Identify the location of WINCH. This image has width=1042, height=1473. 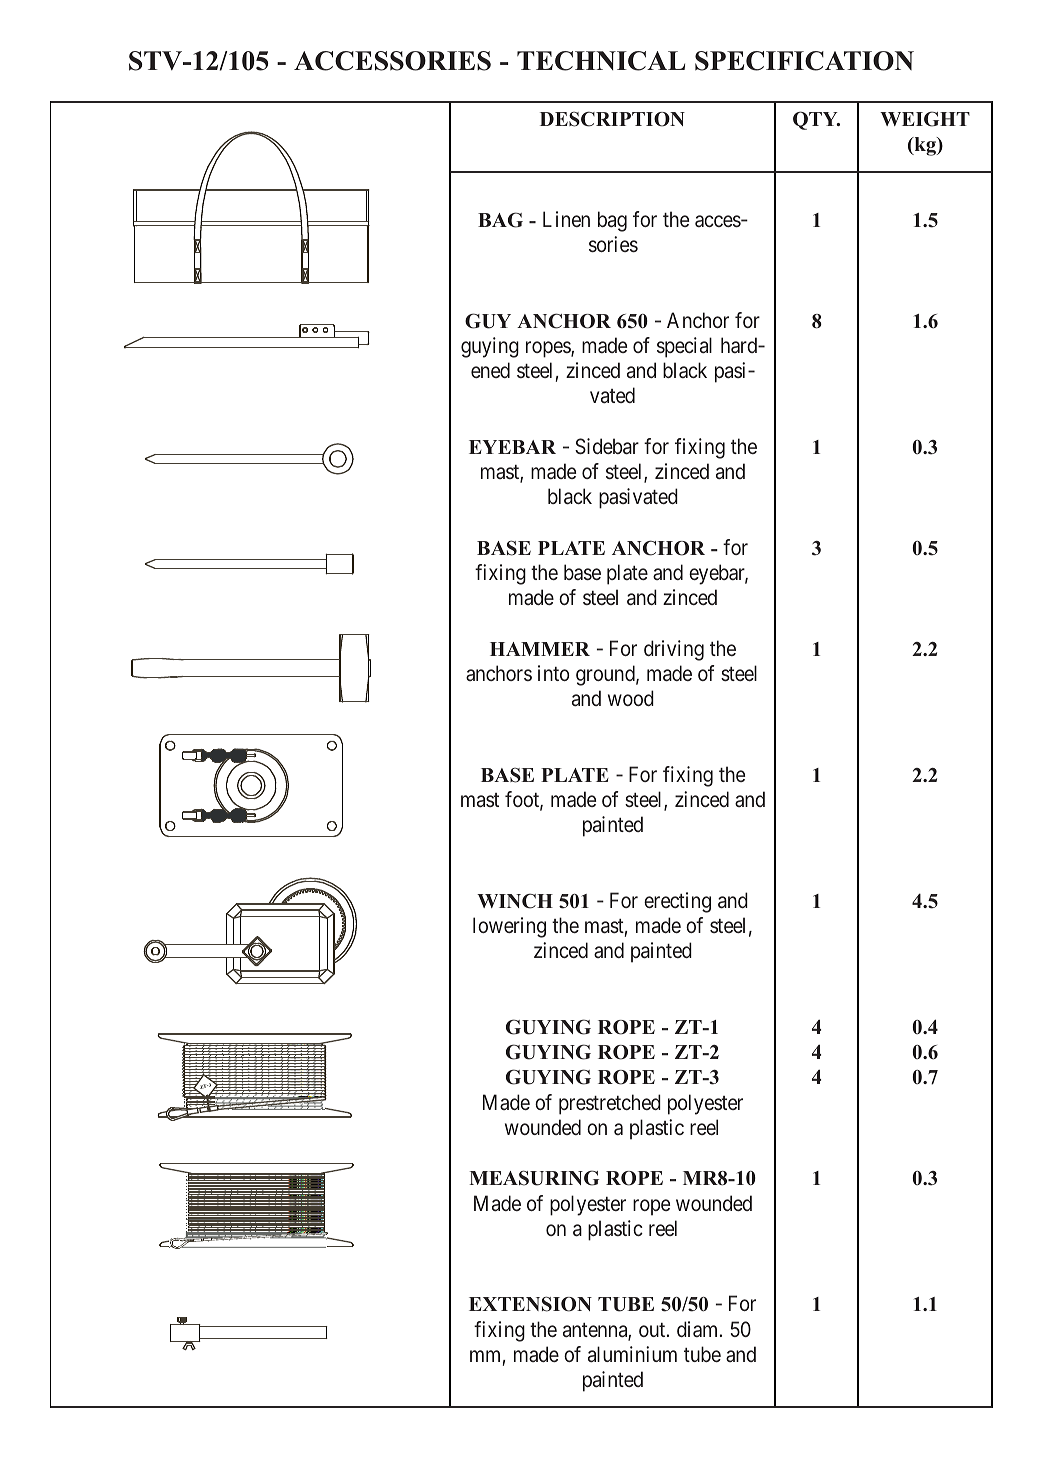
(515, 901).
